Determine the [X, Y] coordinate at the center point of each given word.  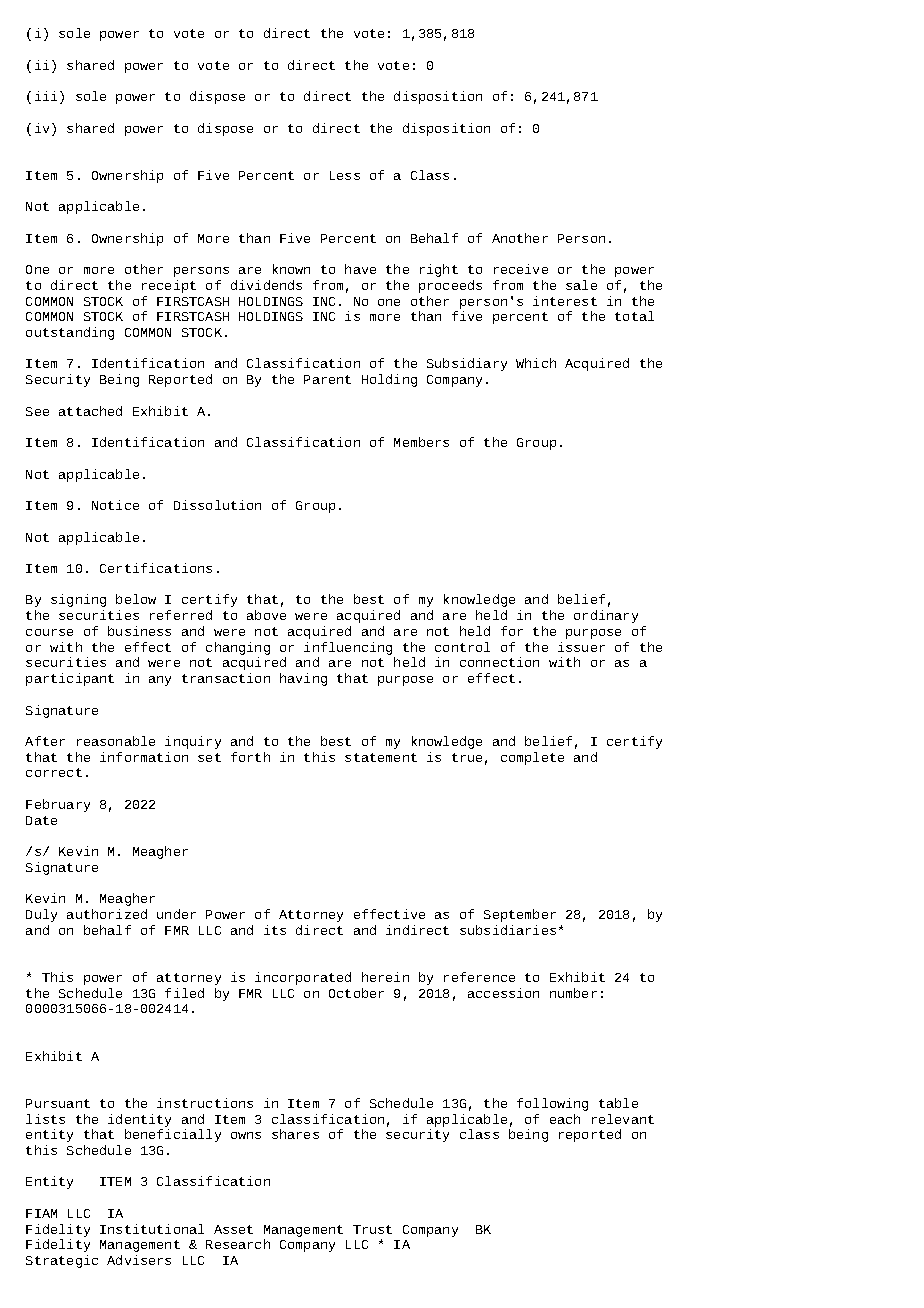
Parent [327, 379]
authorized [107, 914]
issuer [581, 647]
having [303, 679]
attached [90, 411]
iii [46, 96]
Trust [372, 1229]
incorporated [303, 978]
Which [536, 363]
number [573, 993]
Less [345, 175]
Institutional [152, 1229]
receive [521, 269]
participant [70, 679]
